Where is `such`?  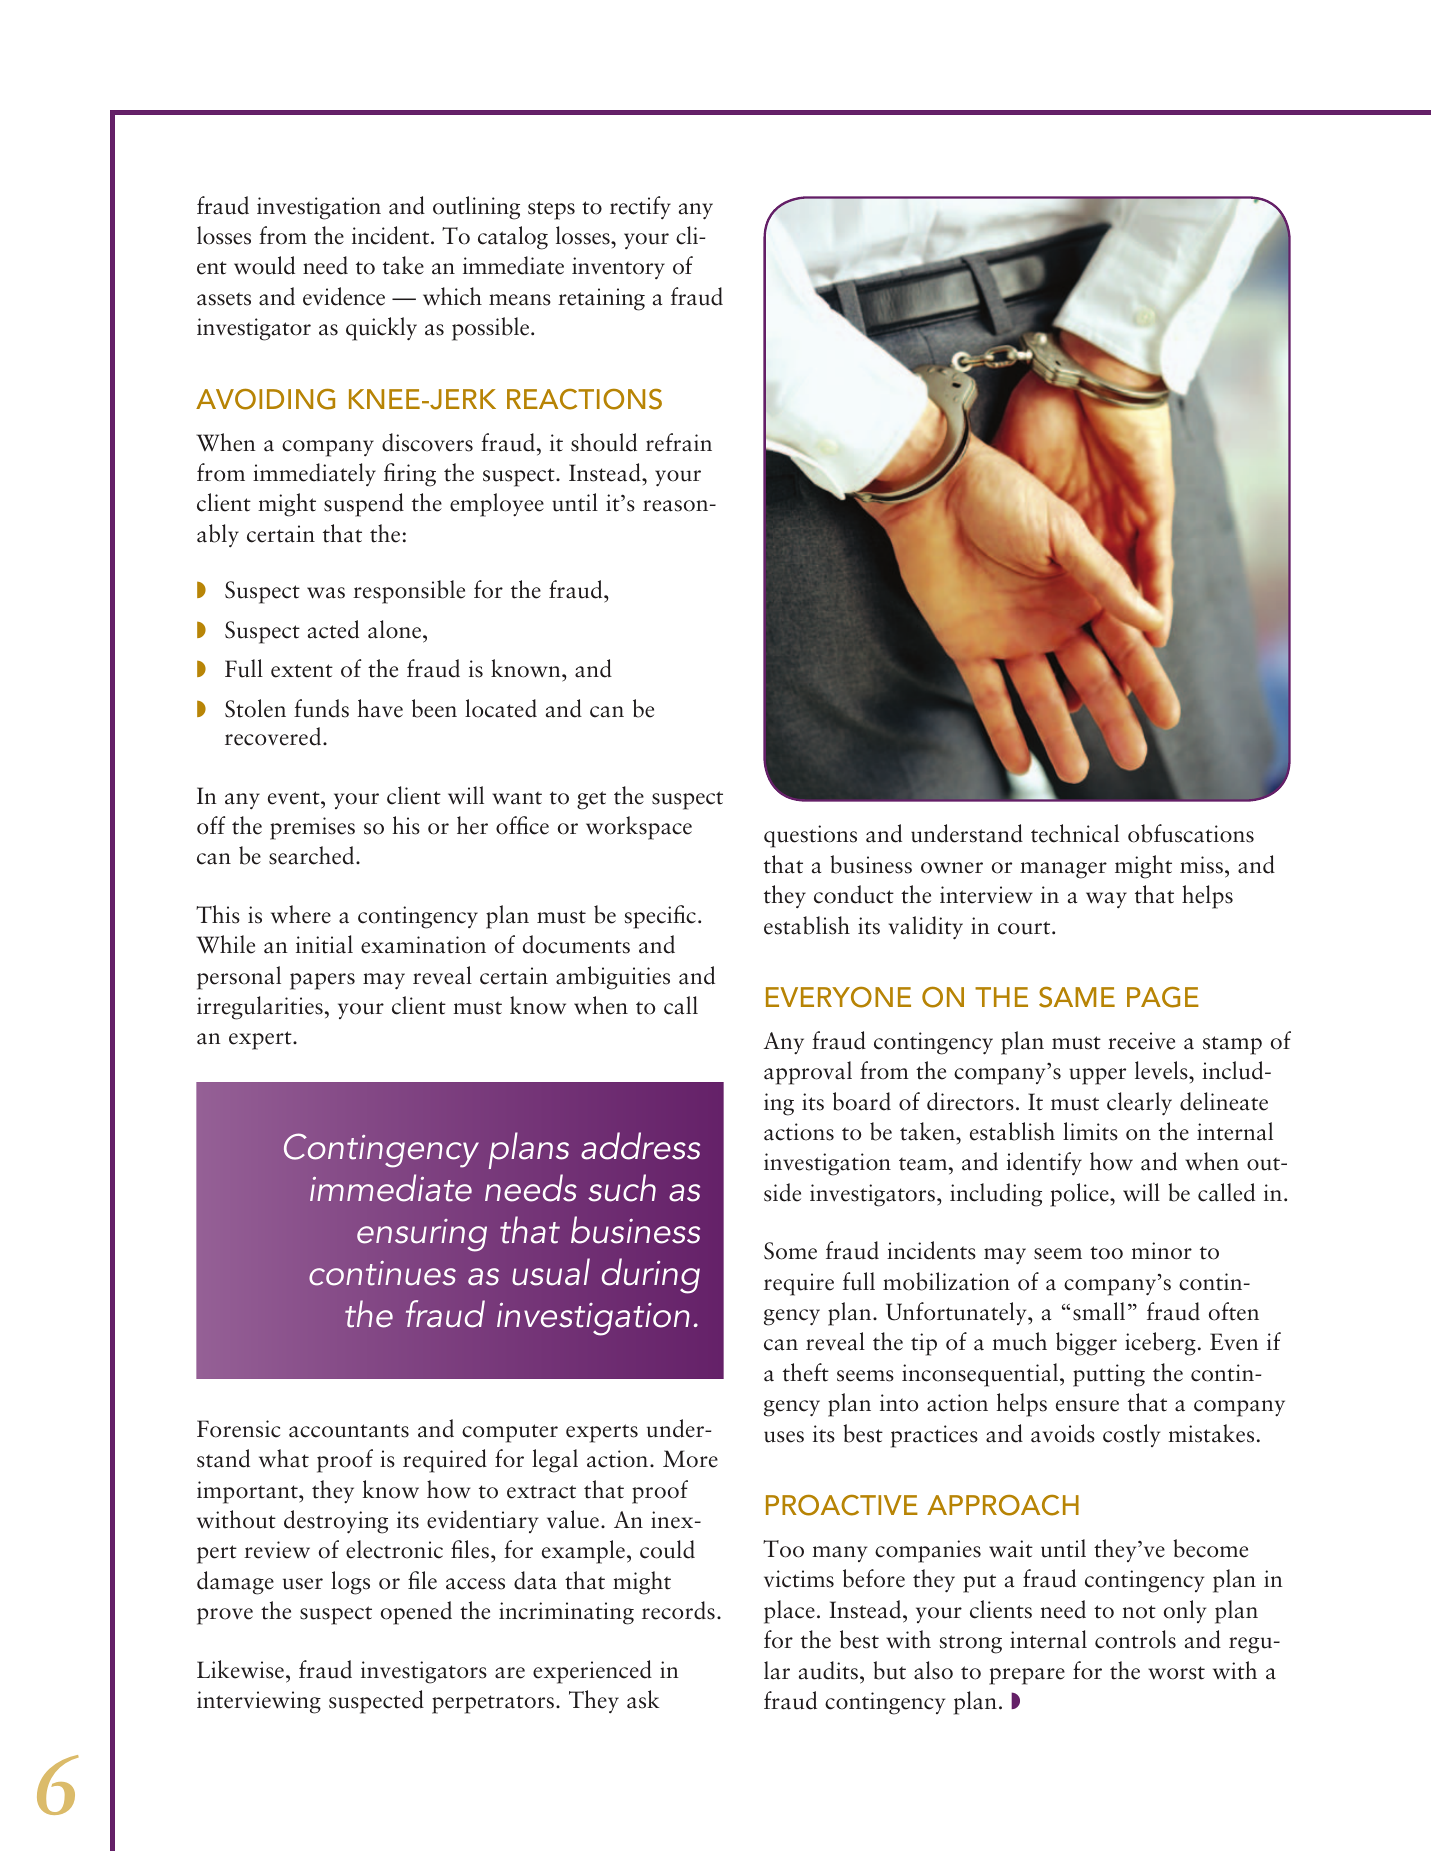 such is located at coordinates (622, 1188).
